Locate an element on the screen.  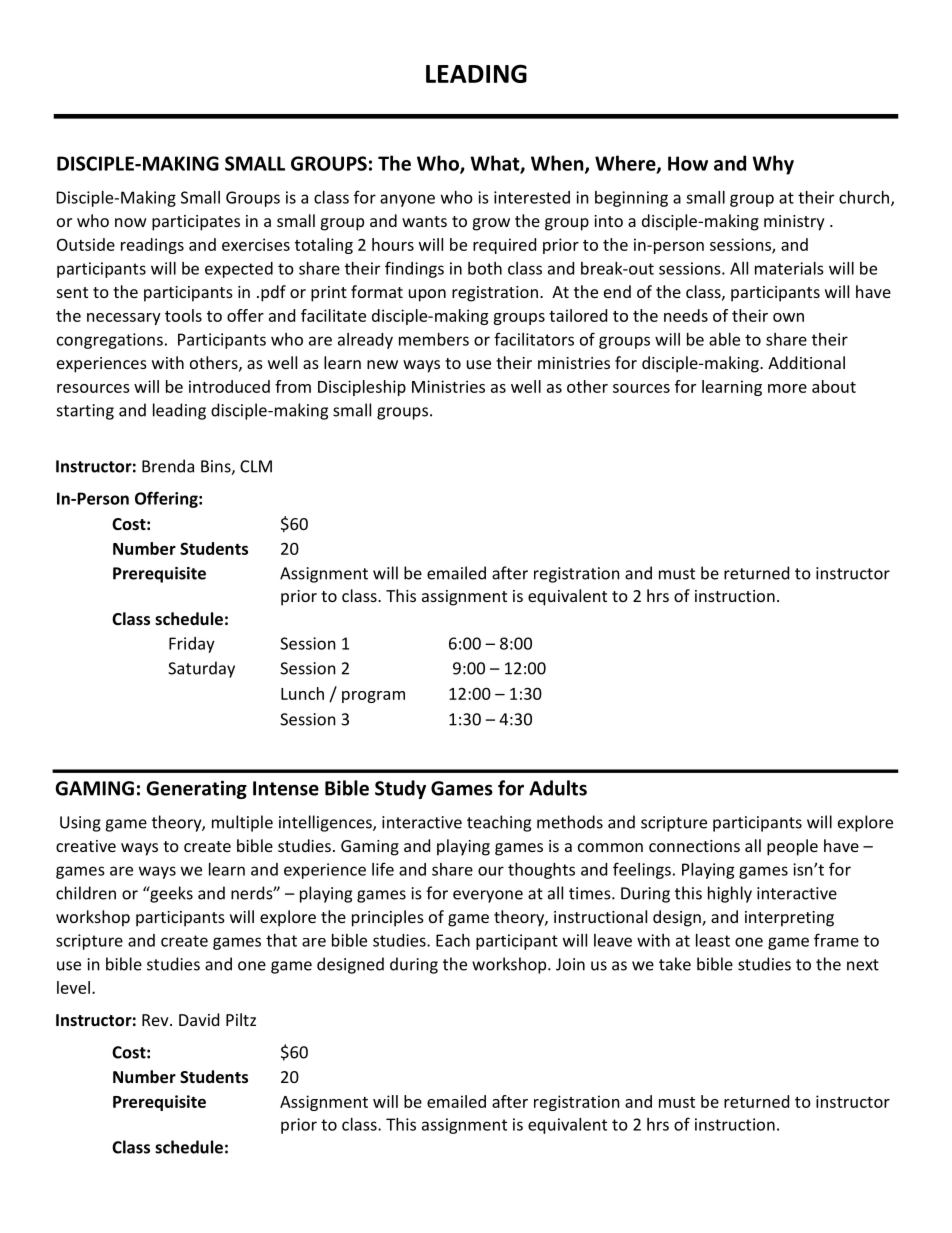
people is located at coordinates (792, 847).
